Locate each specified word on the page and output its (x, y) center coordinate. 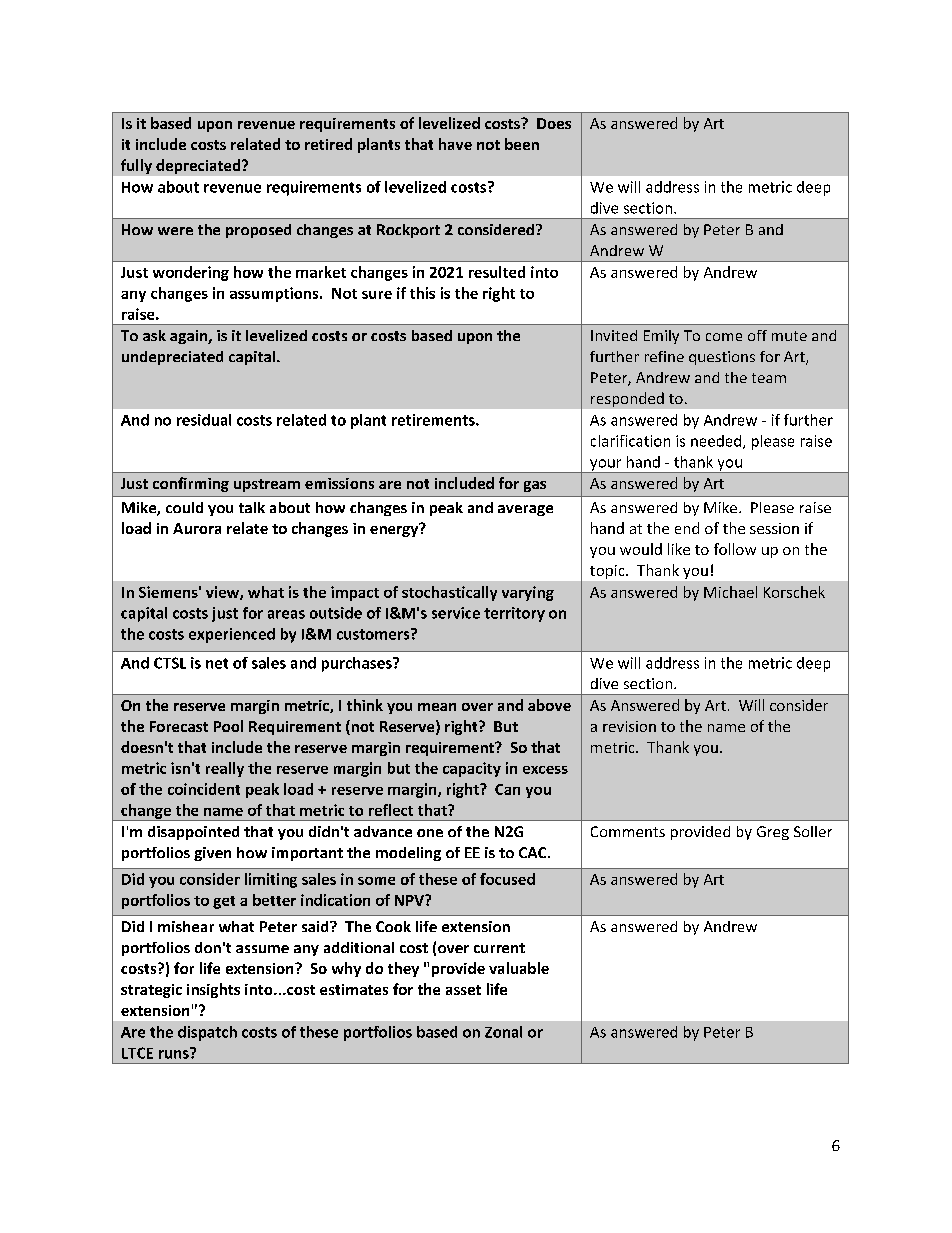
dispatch (207, 1033)
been (522, 144)
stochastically (449, 593)
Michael (730, 592)
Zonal (503, 1032)
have (455, 144)
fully (136, 166)
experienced (232, 635)
